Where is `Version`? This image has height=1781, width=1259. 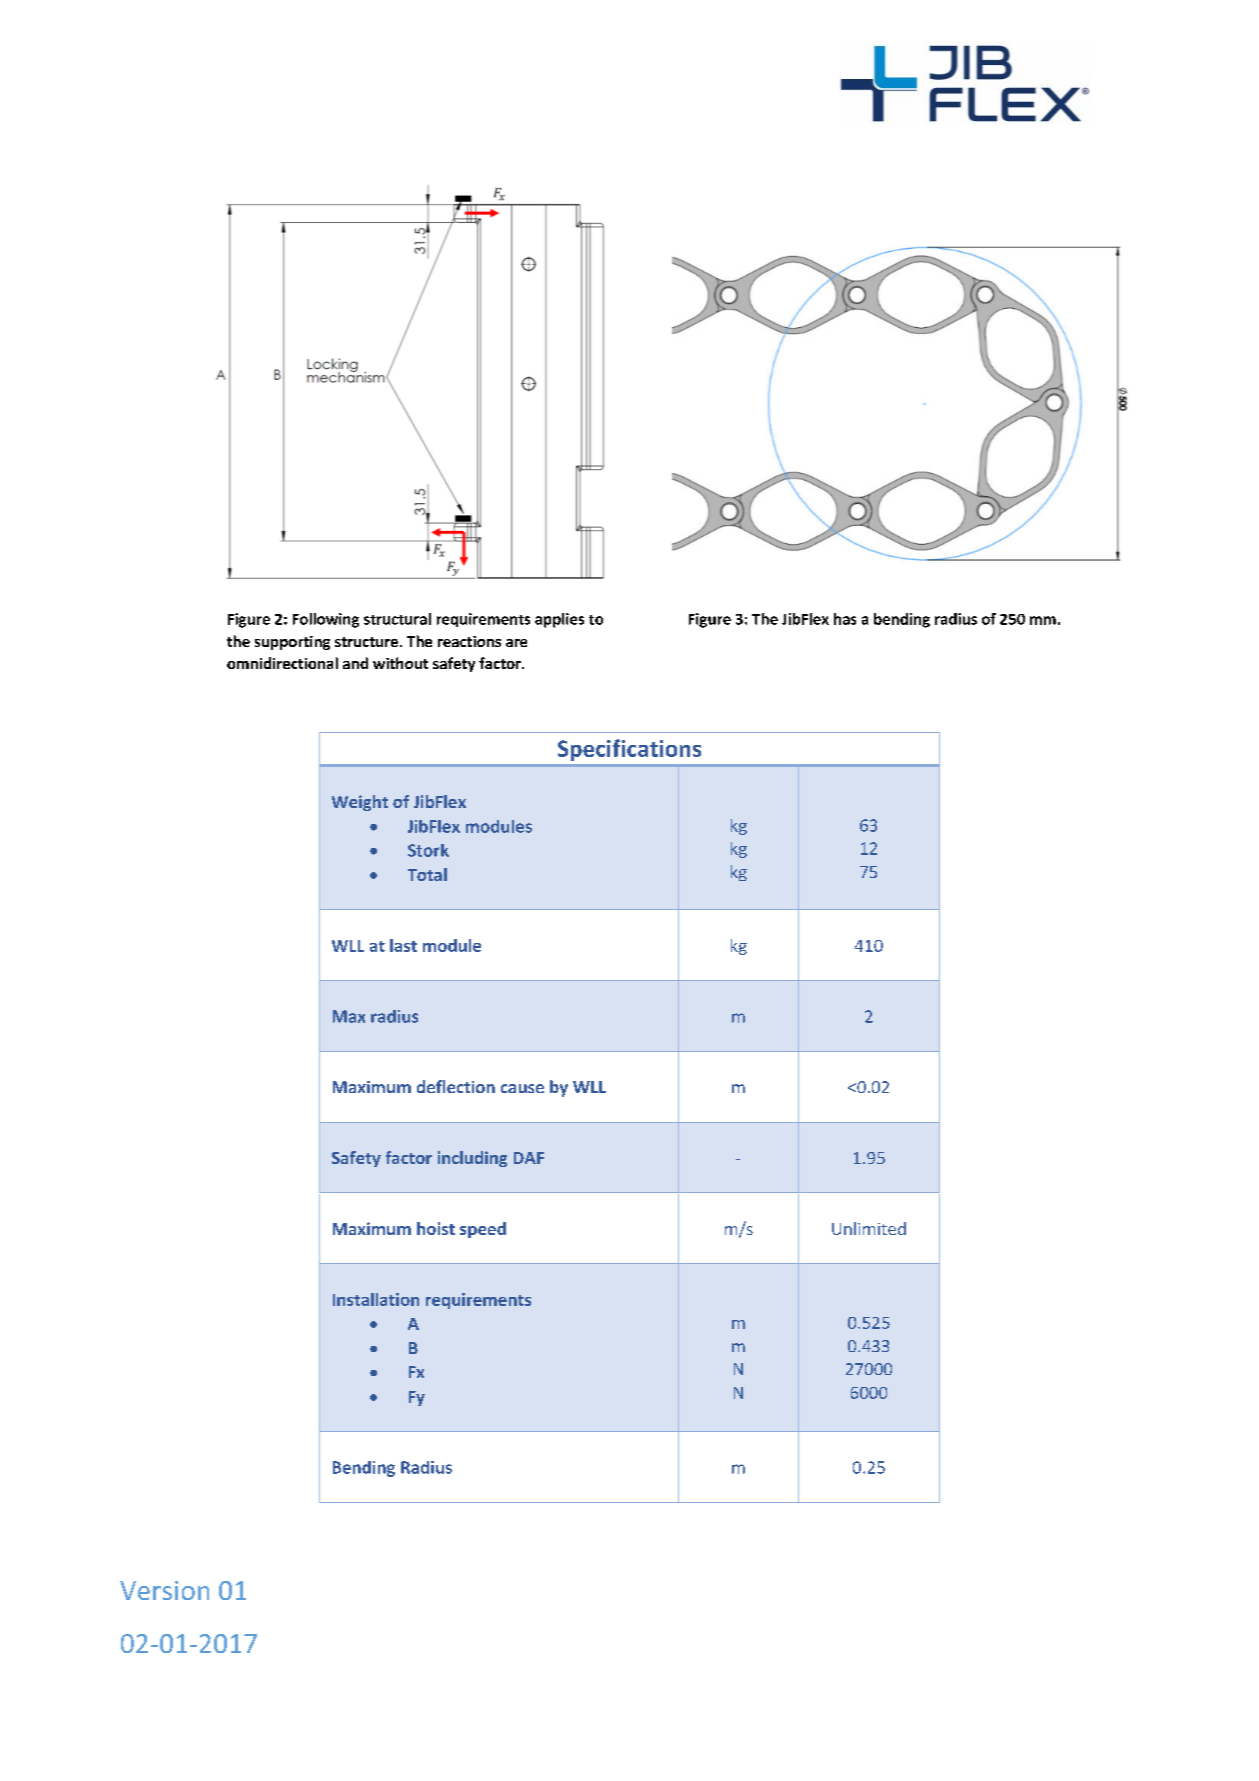 Version is located at coordinates (164, 1590).
